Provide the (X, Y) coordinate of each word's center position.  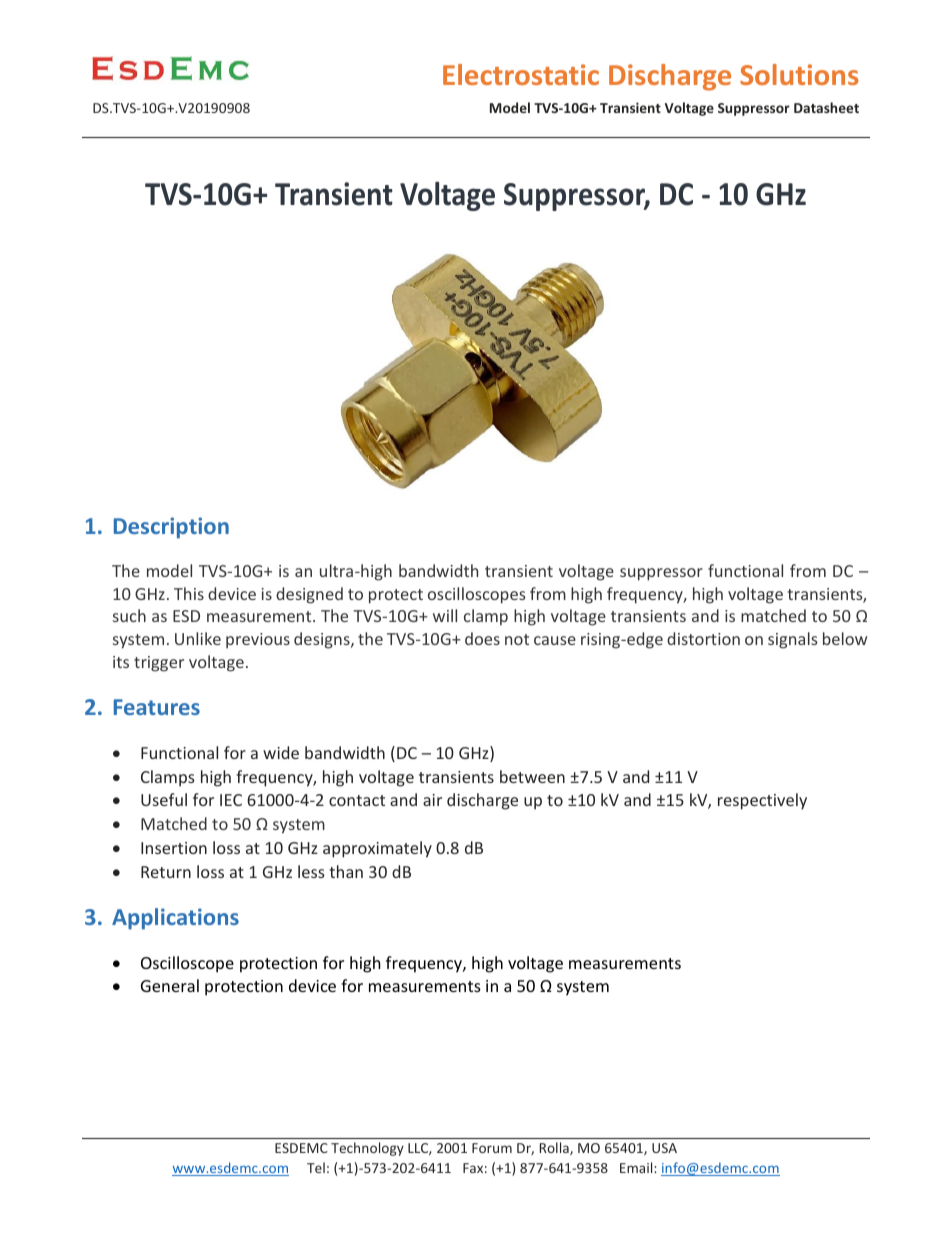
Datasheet (826, 107)
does (482, 638)
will (445, 615)
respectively (762, 801)
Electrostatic (521, 74)
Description (171, 528)
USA (664, 1148)
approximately (377, 849)
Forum (492, 1148)
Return (166, 872)
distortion (703, 638)
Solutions (799, 74)
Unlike (198, 638)
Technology (367, 1149)
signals (793, 640)
